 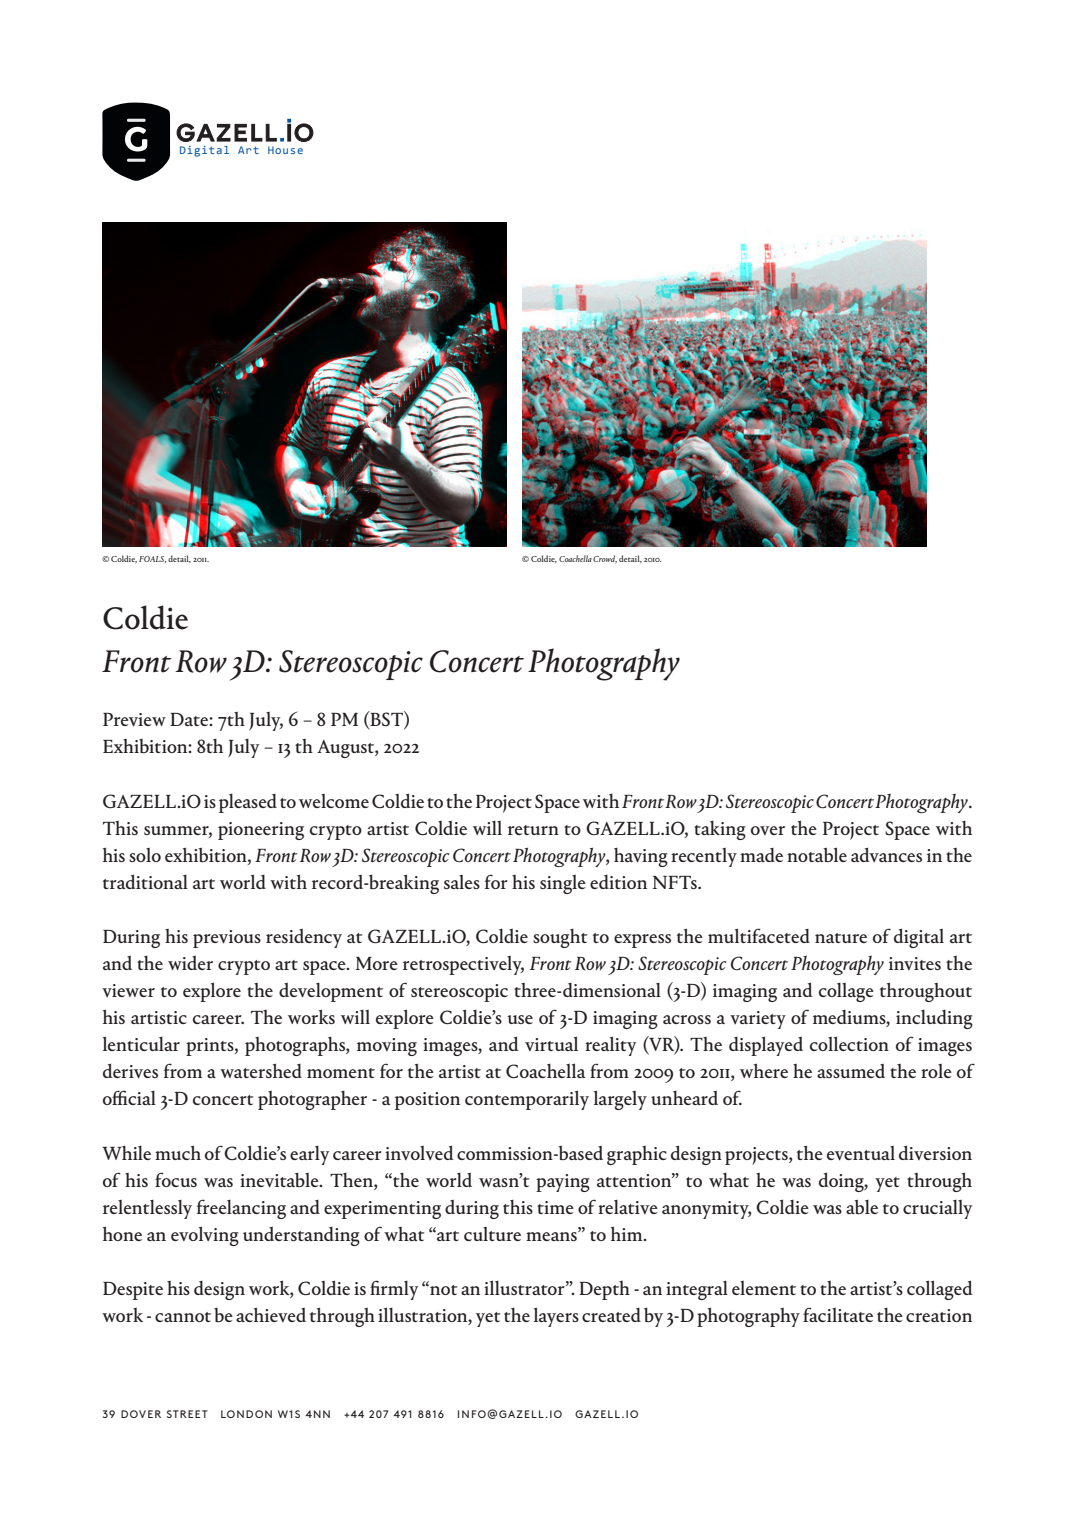 I want to click on House, so click(x=285, y=150).
